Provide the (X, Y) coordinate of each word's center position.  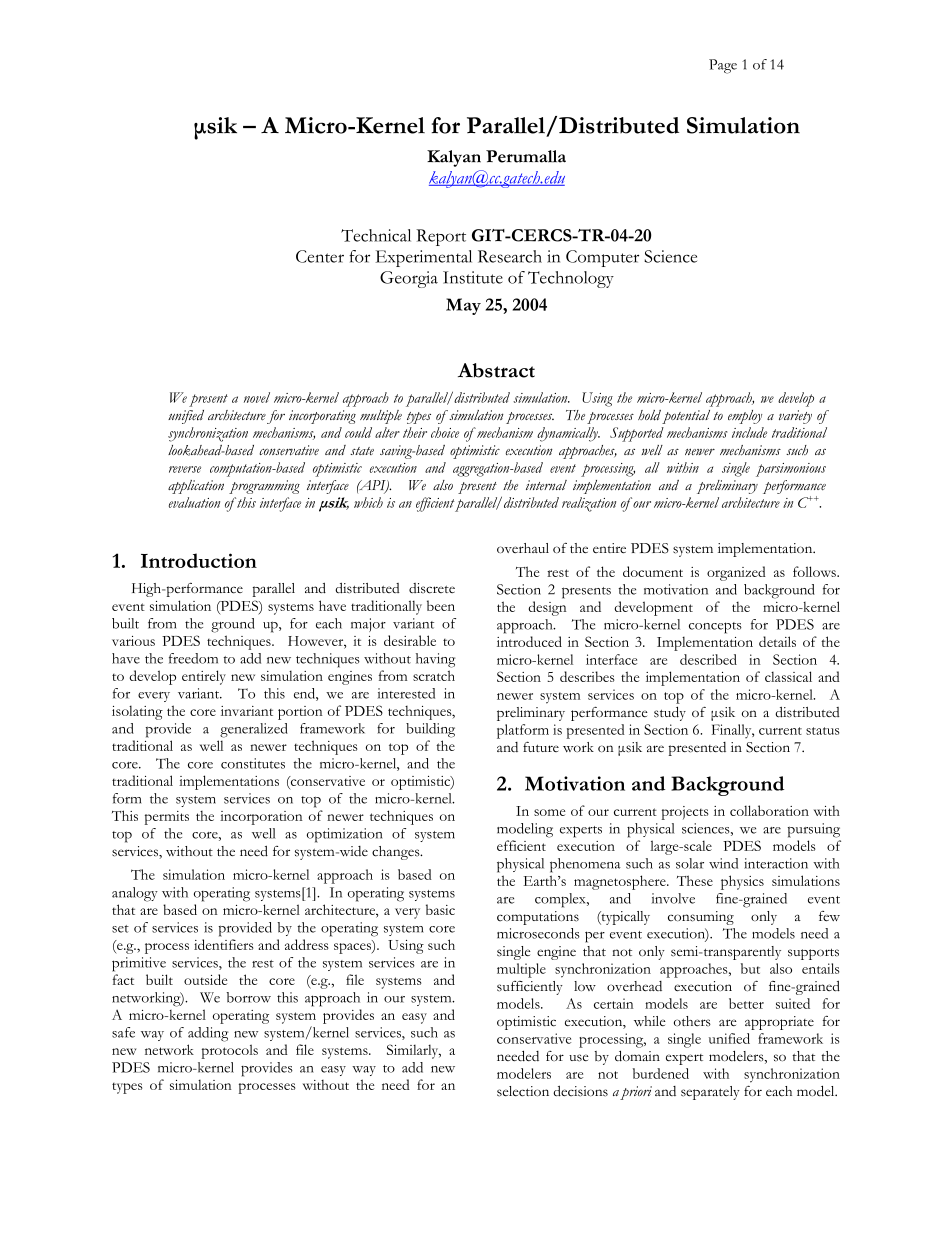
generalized (254, 730)
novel (257, 397)
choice (445, 432)
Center (320, 256)
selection (523, 1091)
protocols (230, 1051)
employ (745, 417)
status (822, 731)
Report (441, 237)
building (430, 730)
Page (723, 66)
